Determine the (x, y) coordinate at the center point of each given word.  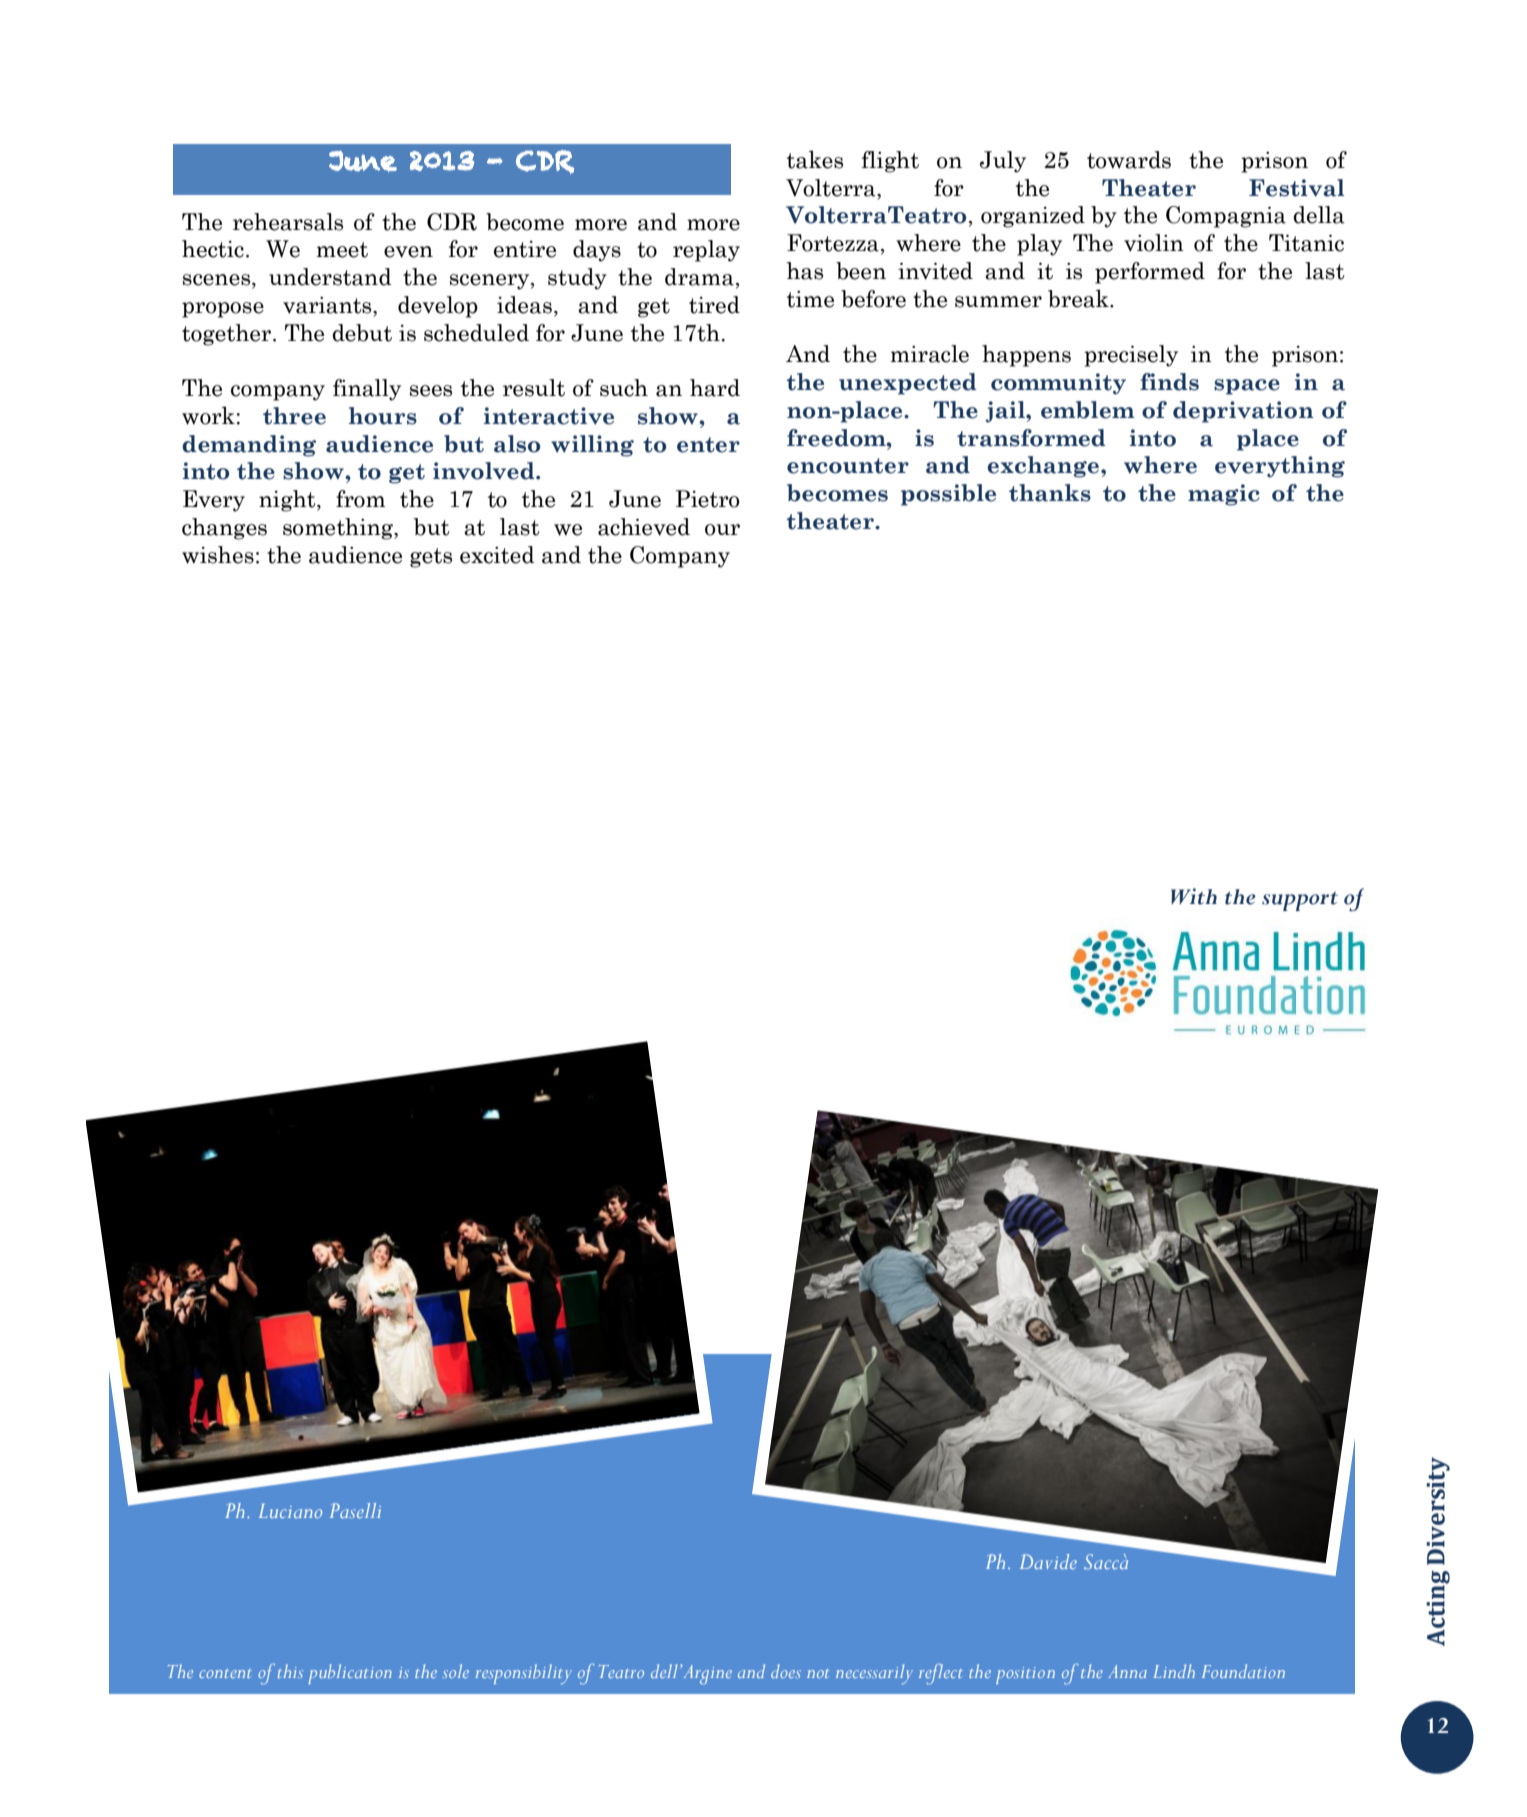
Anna (1127, 1671)
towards (1129, 160)
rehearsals (288, 222)
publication (350, 1674)
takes (815, 159)
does (786, 1671)
